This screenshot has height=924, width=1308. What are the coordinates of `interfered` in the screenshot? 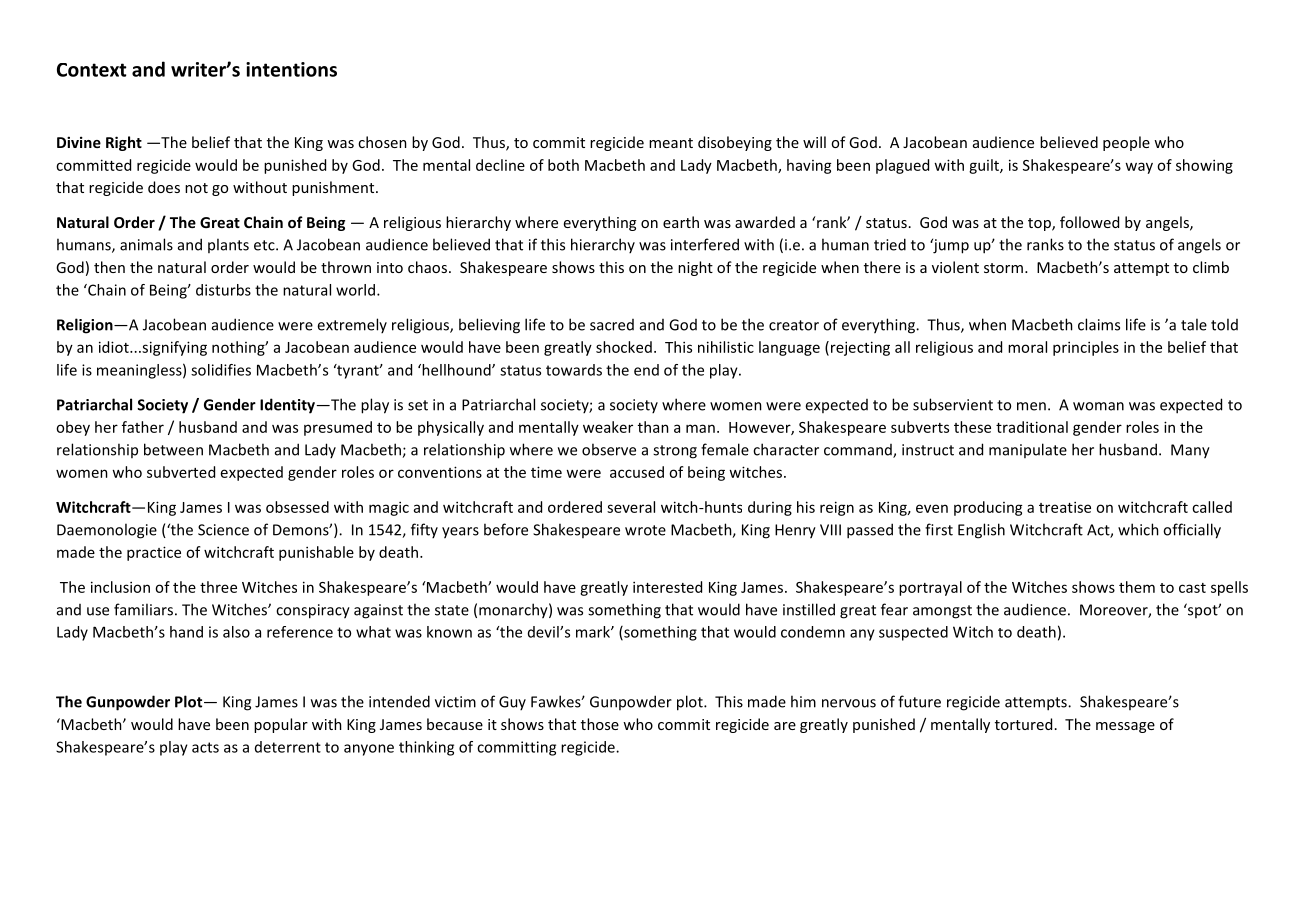 It's located at (705, 244).
